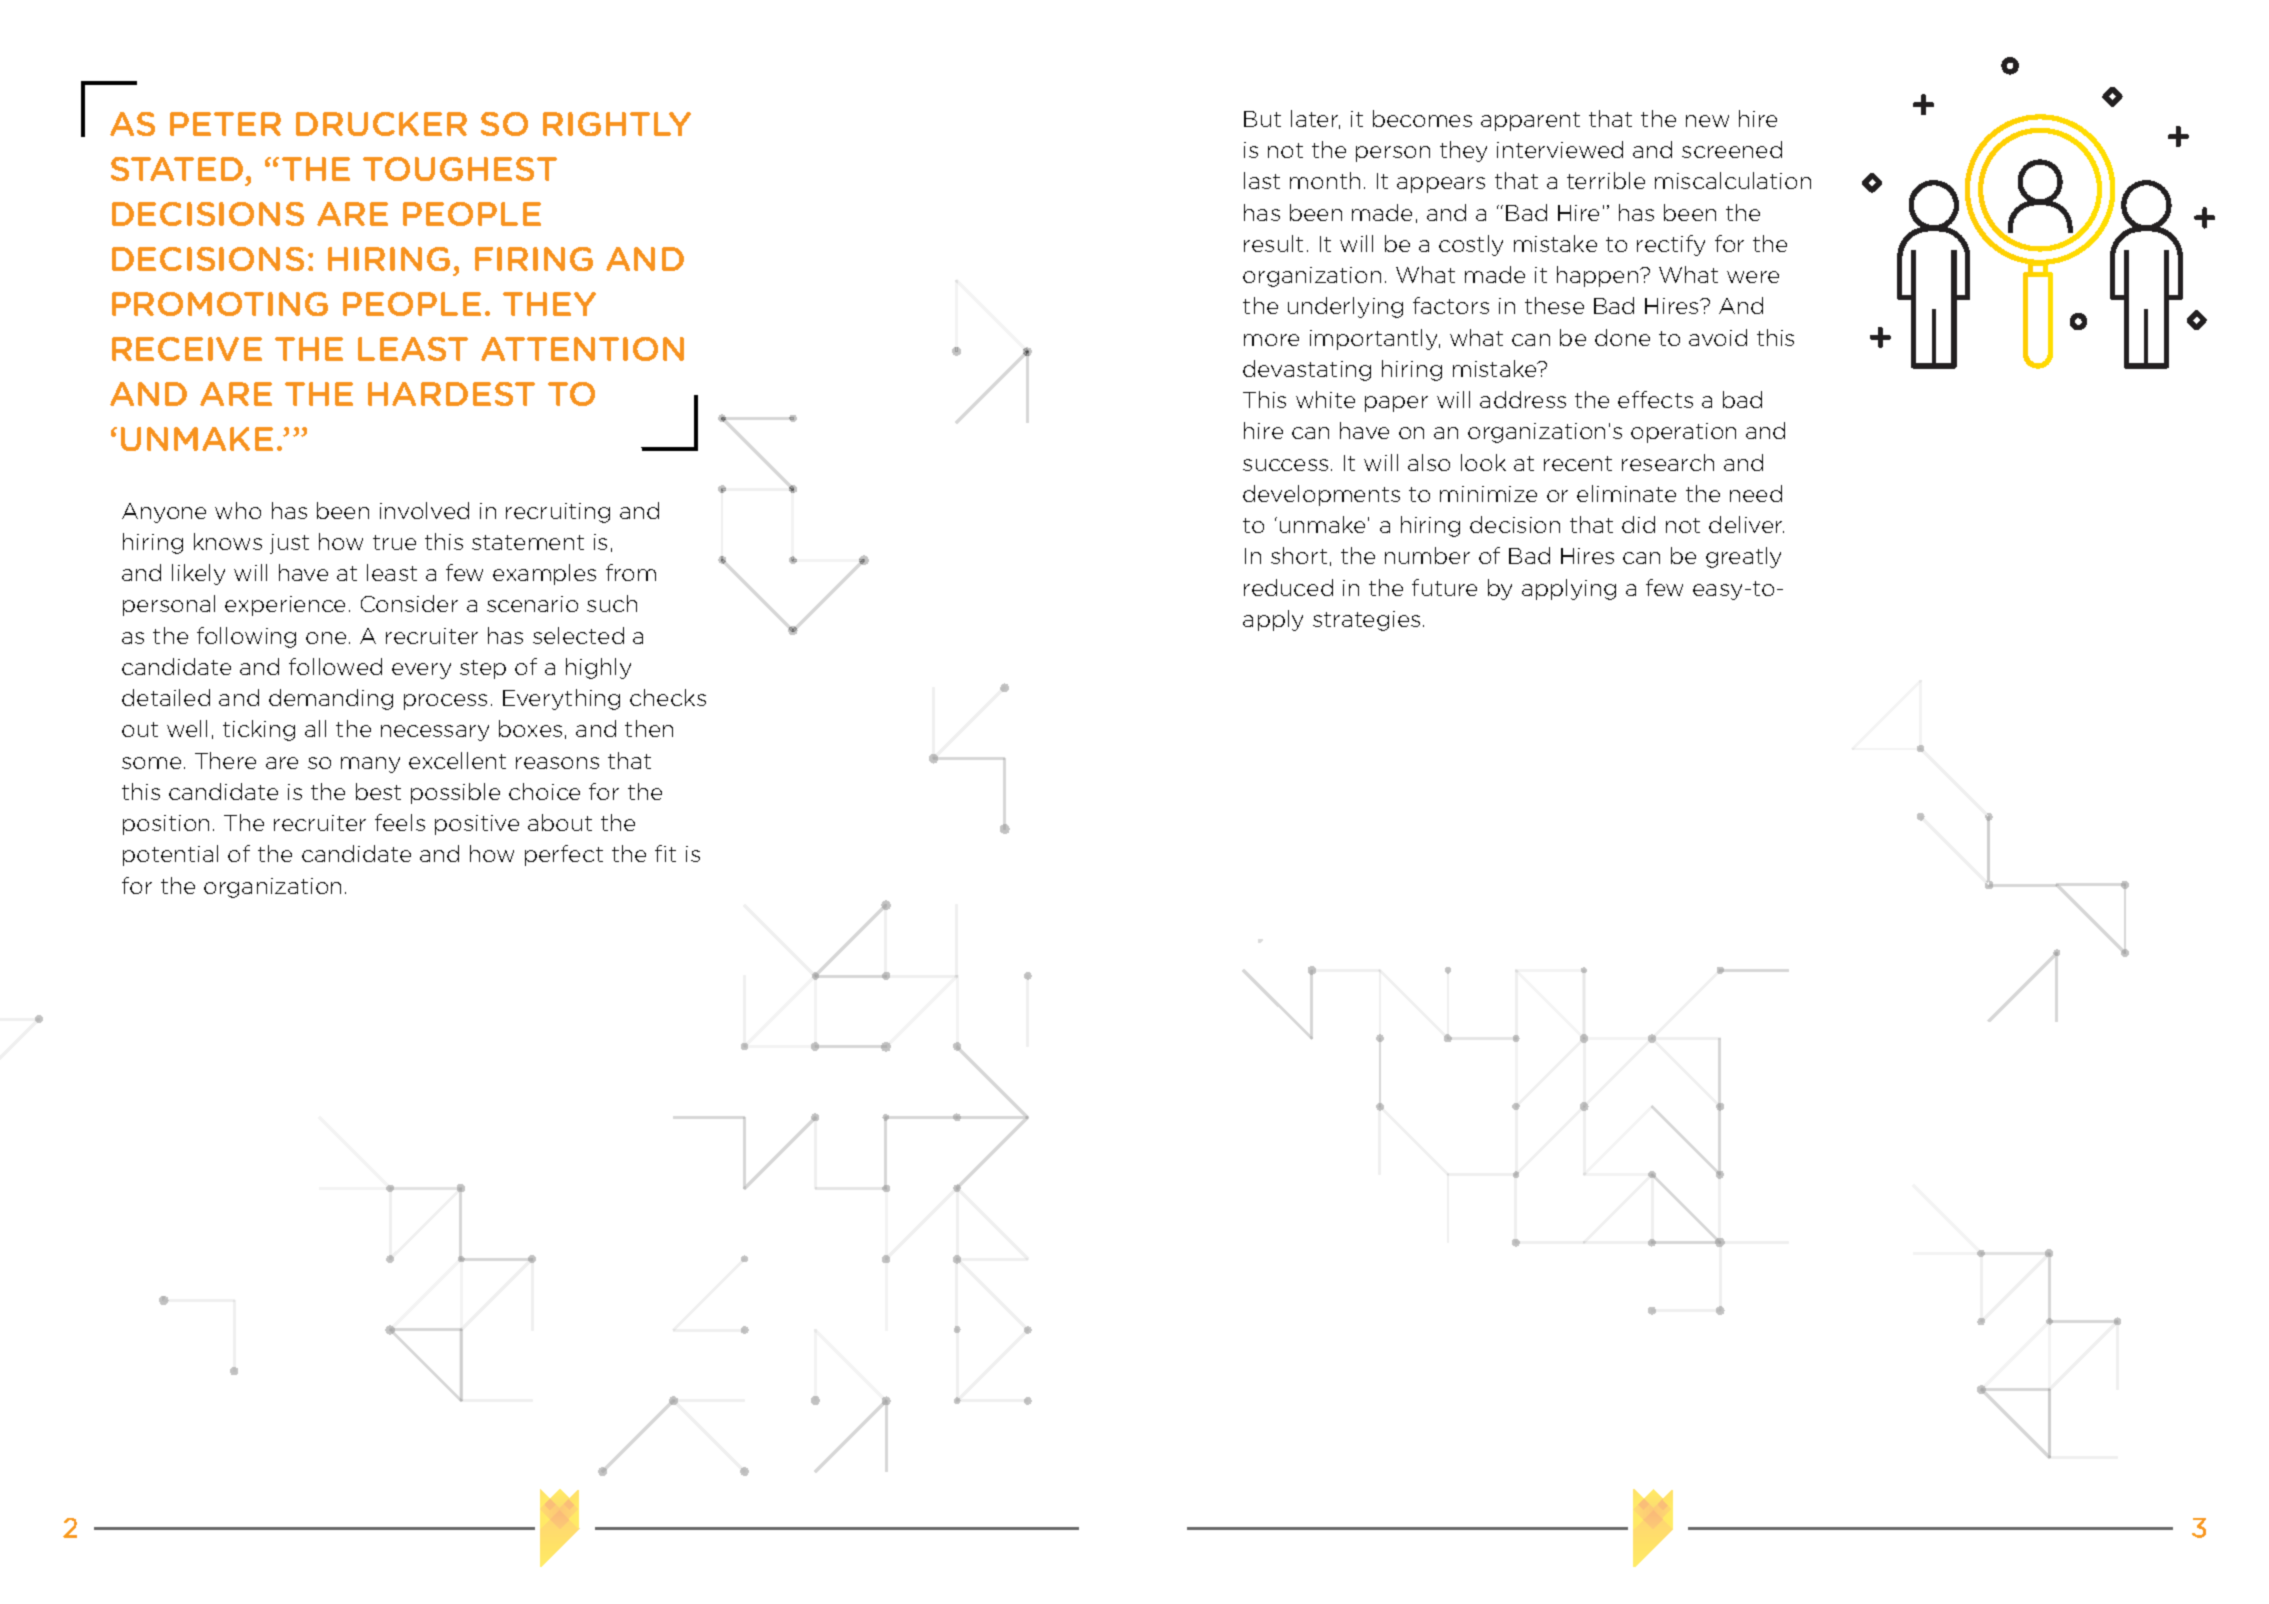 The width and height of the screenshot is (2269, 1604). I want to click on eliminate, so click(1626, 493).
